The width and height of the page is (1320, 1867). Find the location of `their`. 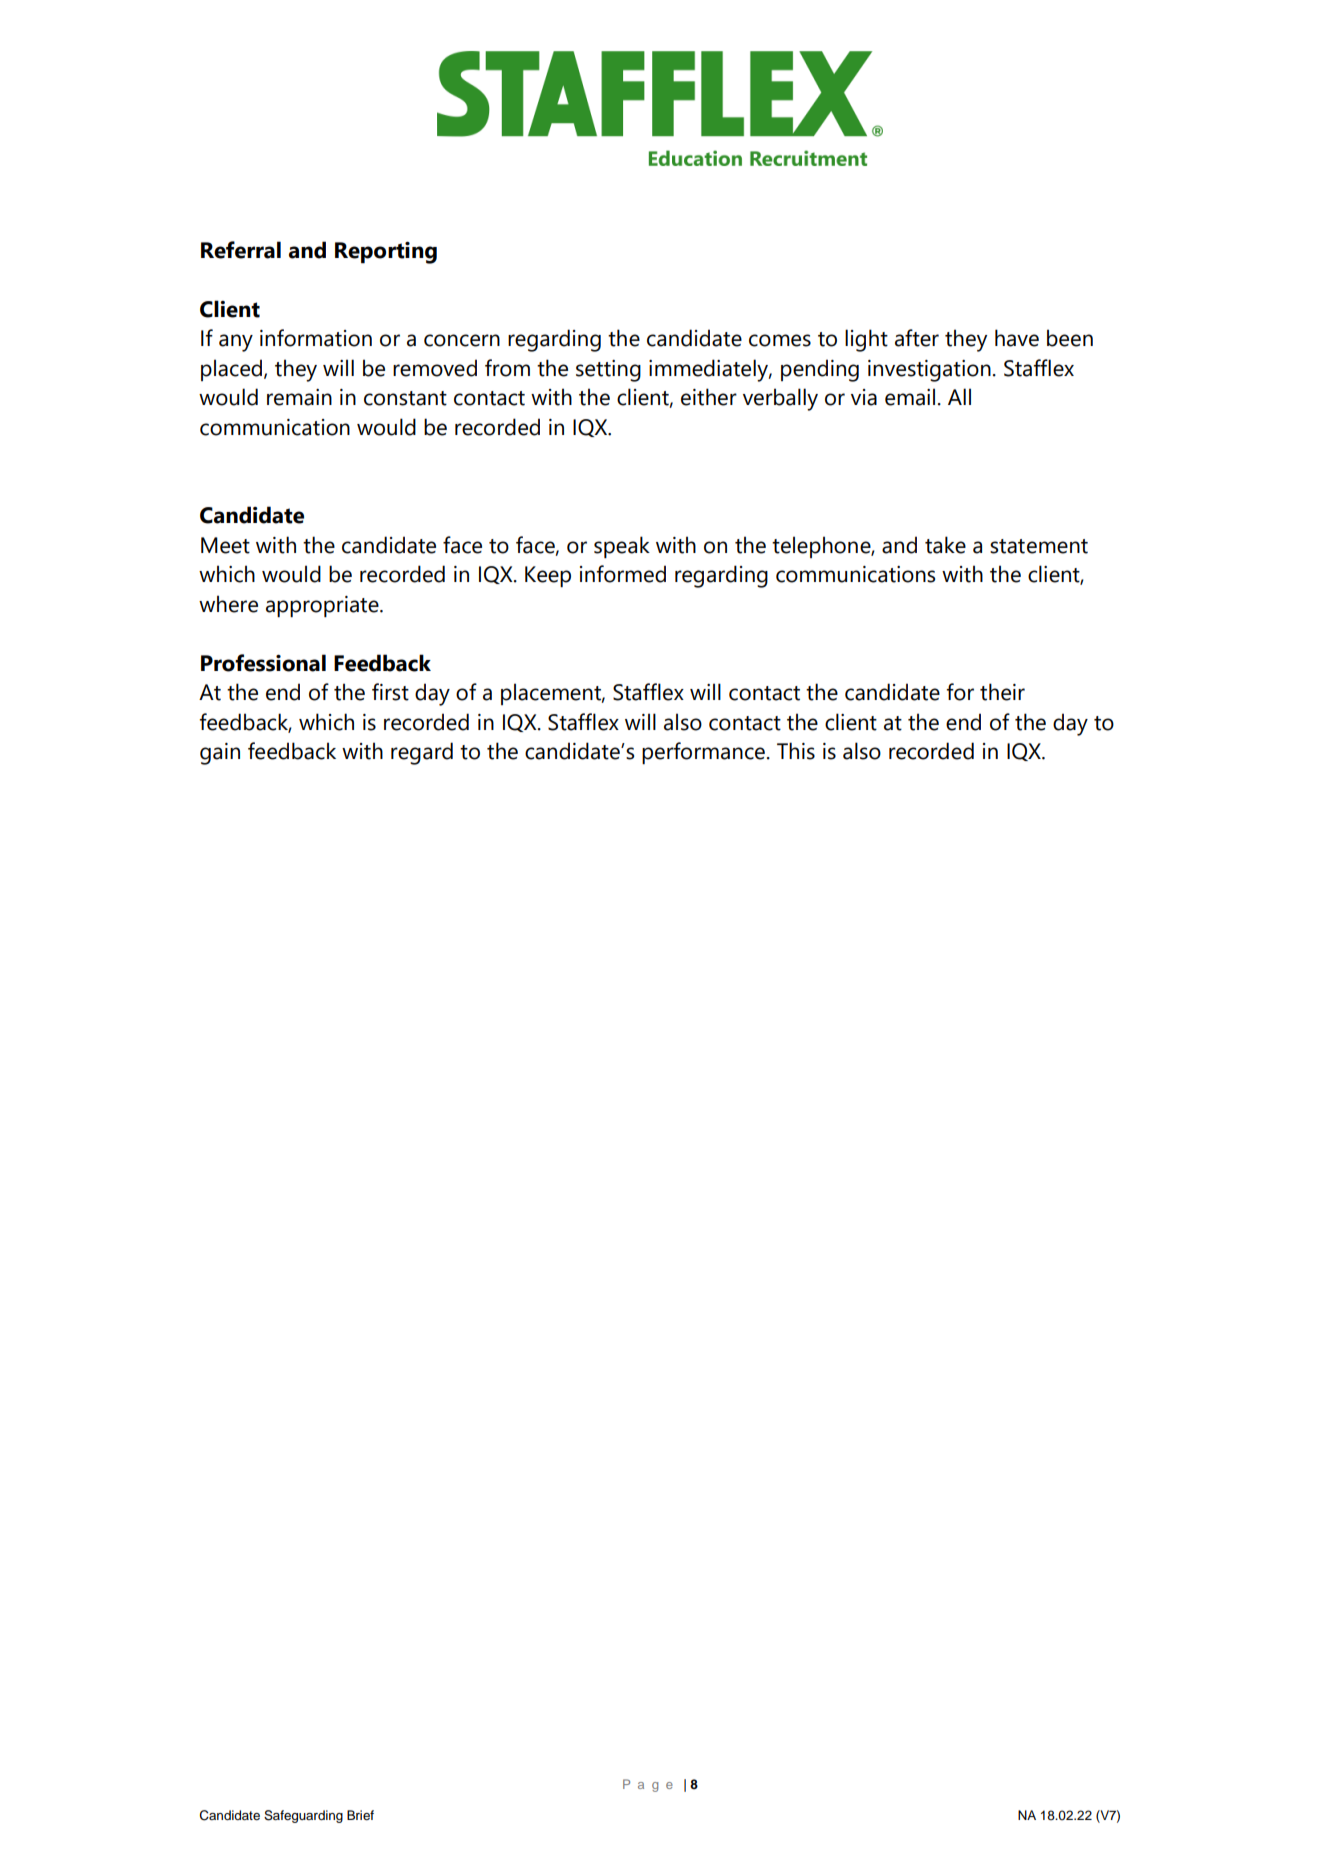

their is located at coordinates (1002, 692).
